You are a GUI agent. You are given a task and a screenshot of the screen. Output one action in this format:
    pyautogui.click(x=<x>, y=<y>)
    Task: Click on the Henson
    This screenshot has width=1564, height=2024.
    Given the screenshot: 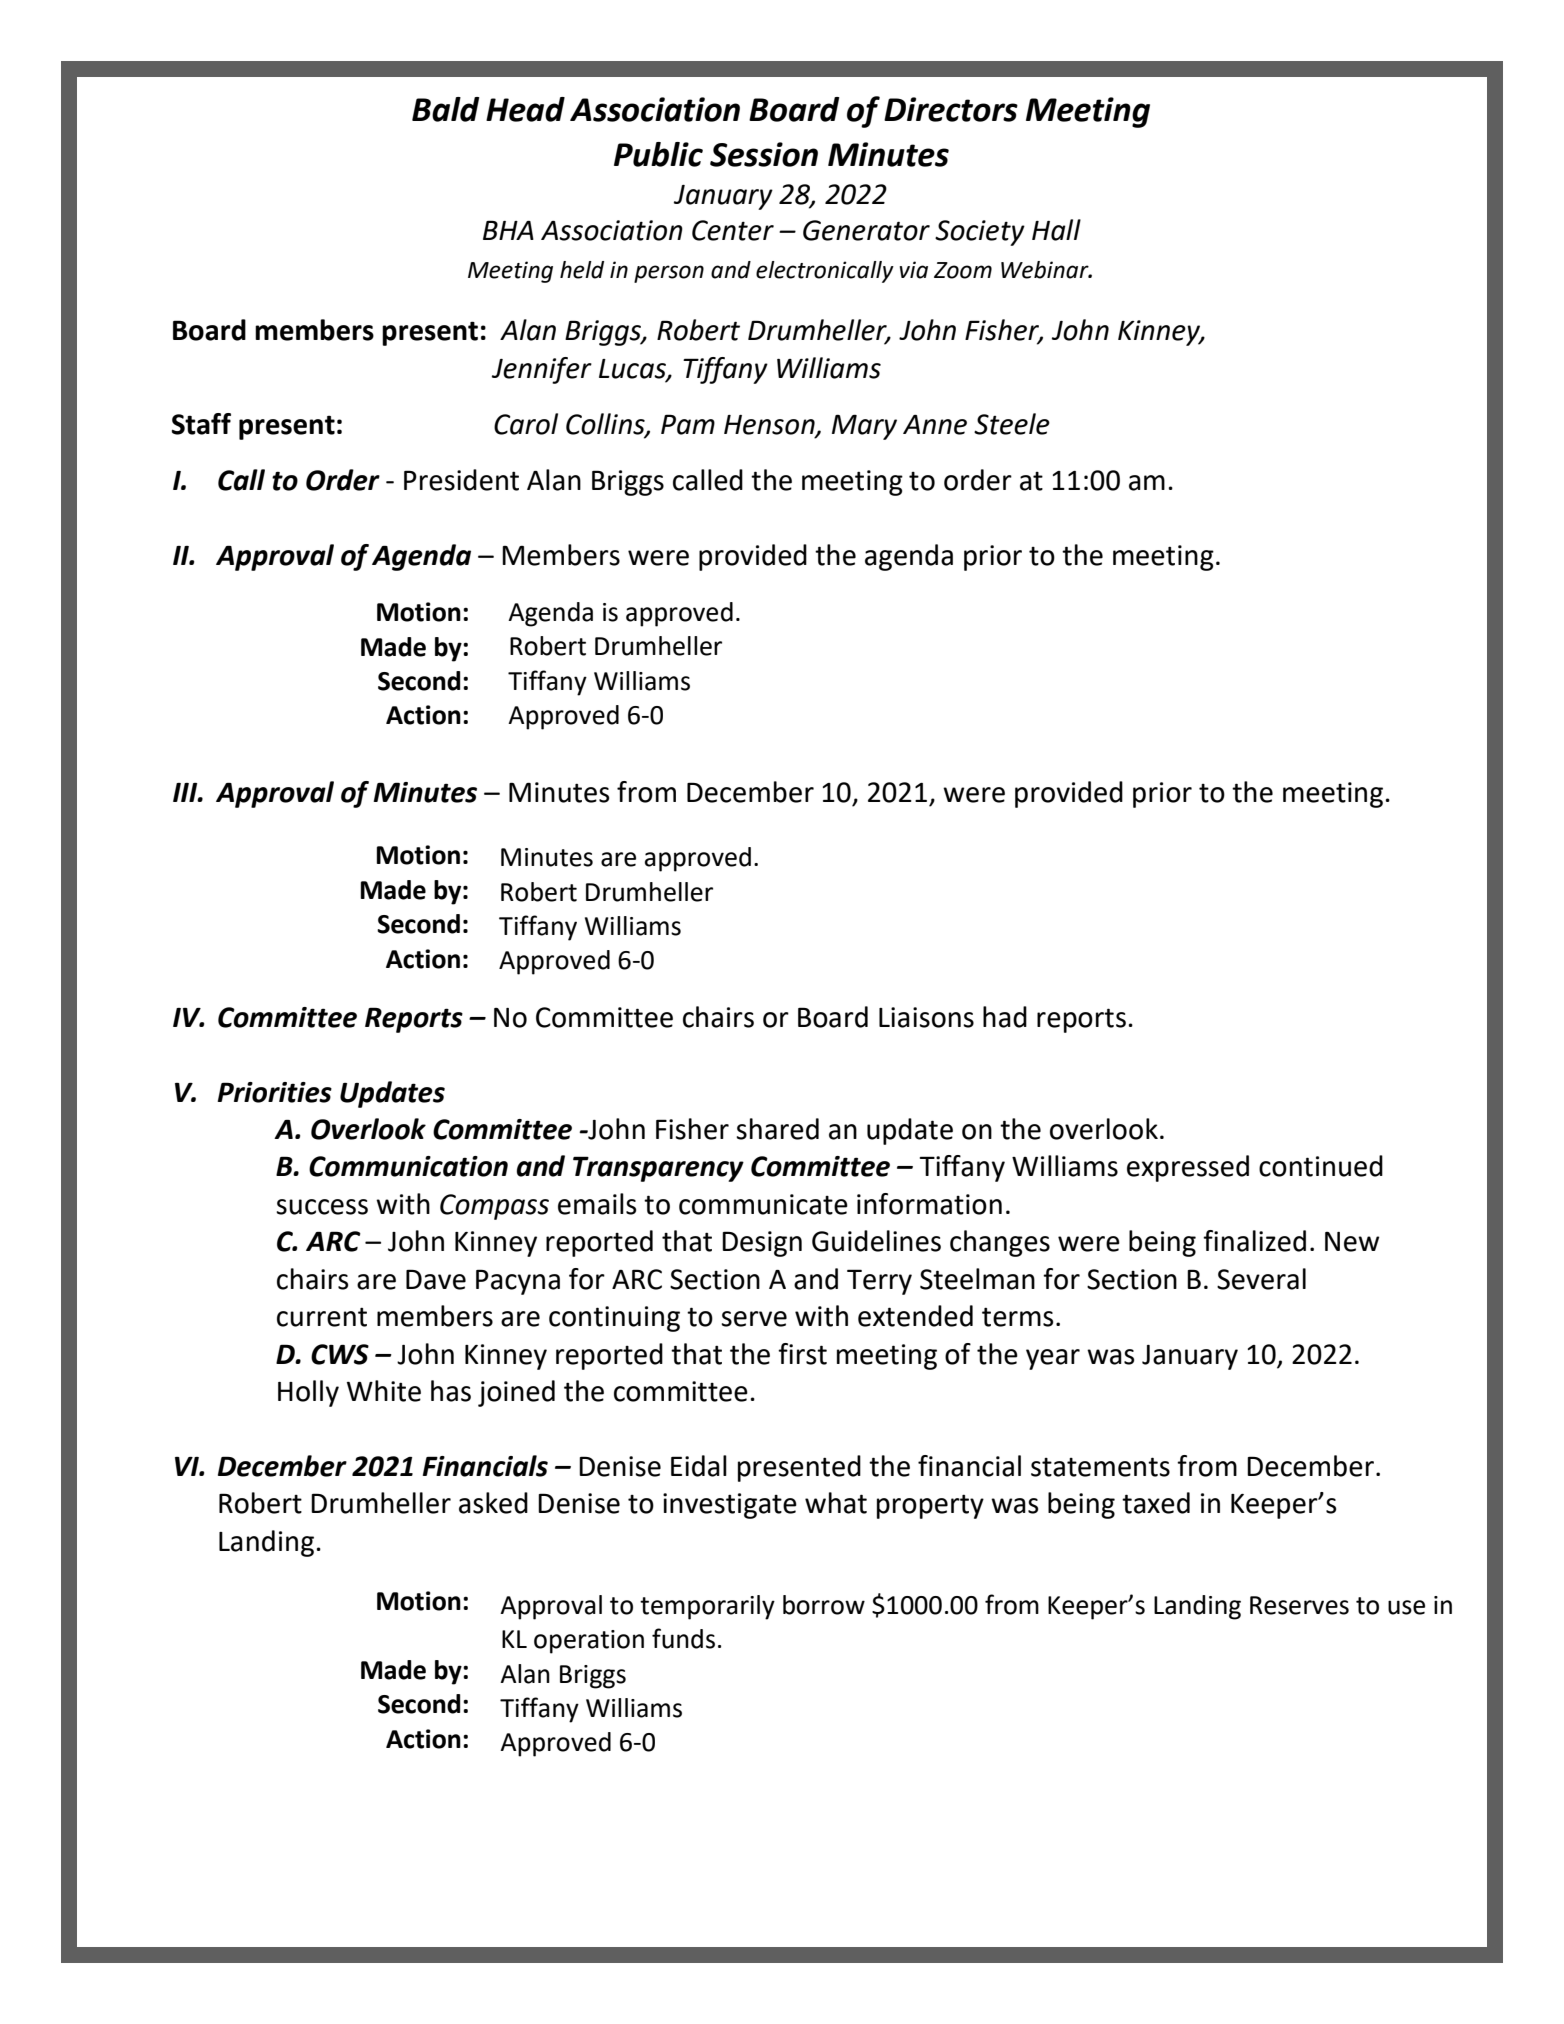 What is the action you would take?
    pyautogui.click(x=770, y=426)
